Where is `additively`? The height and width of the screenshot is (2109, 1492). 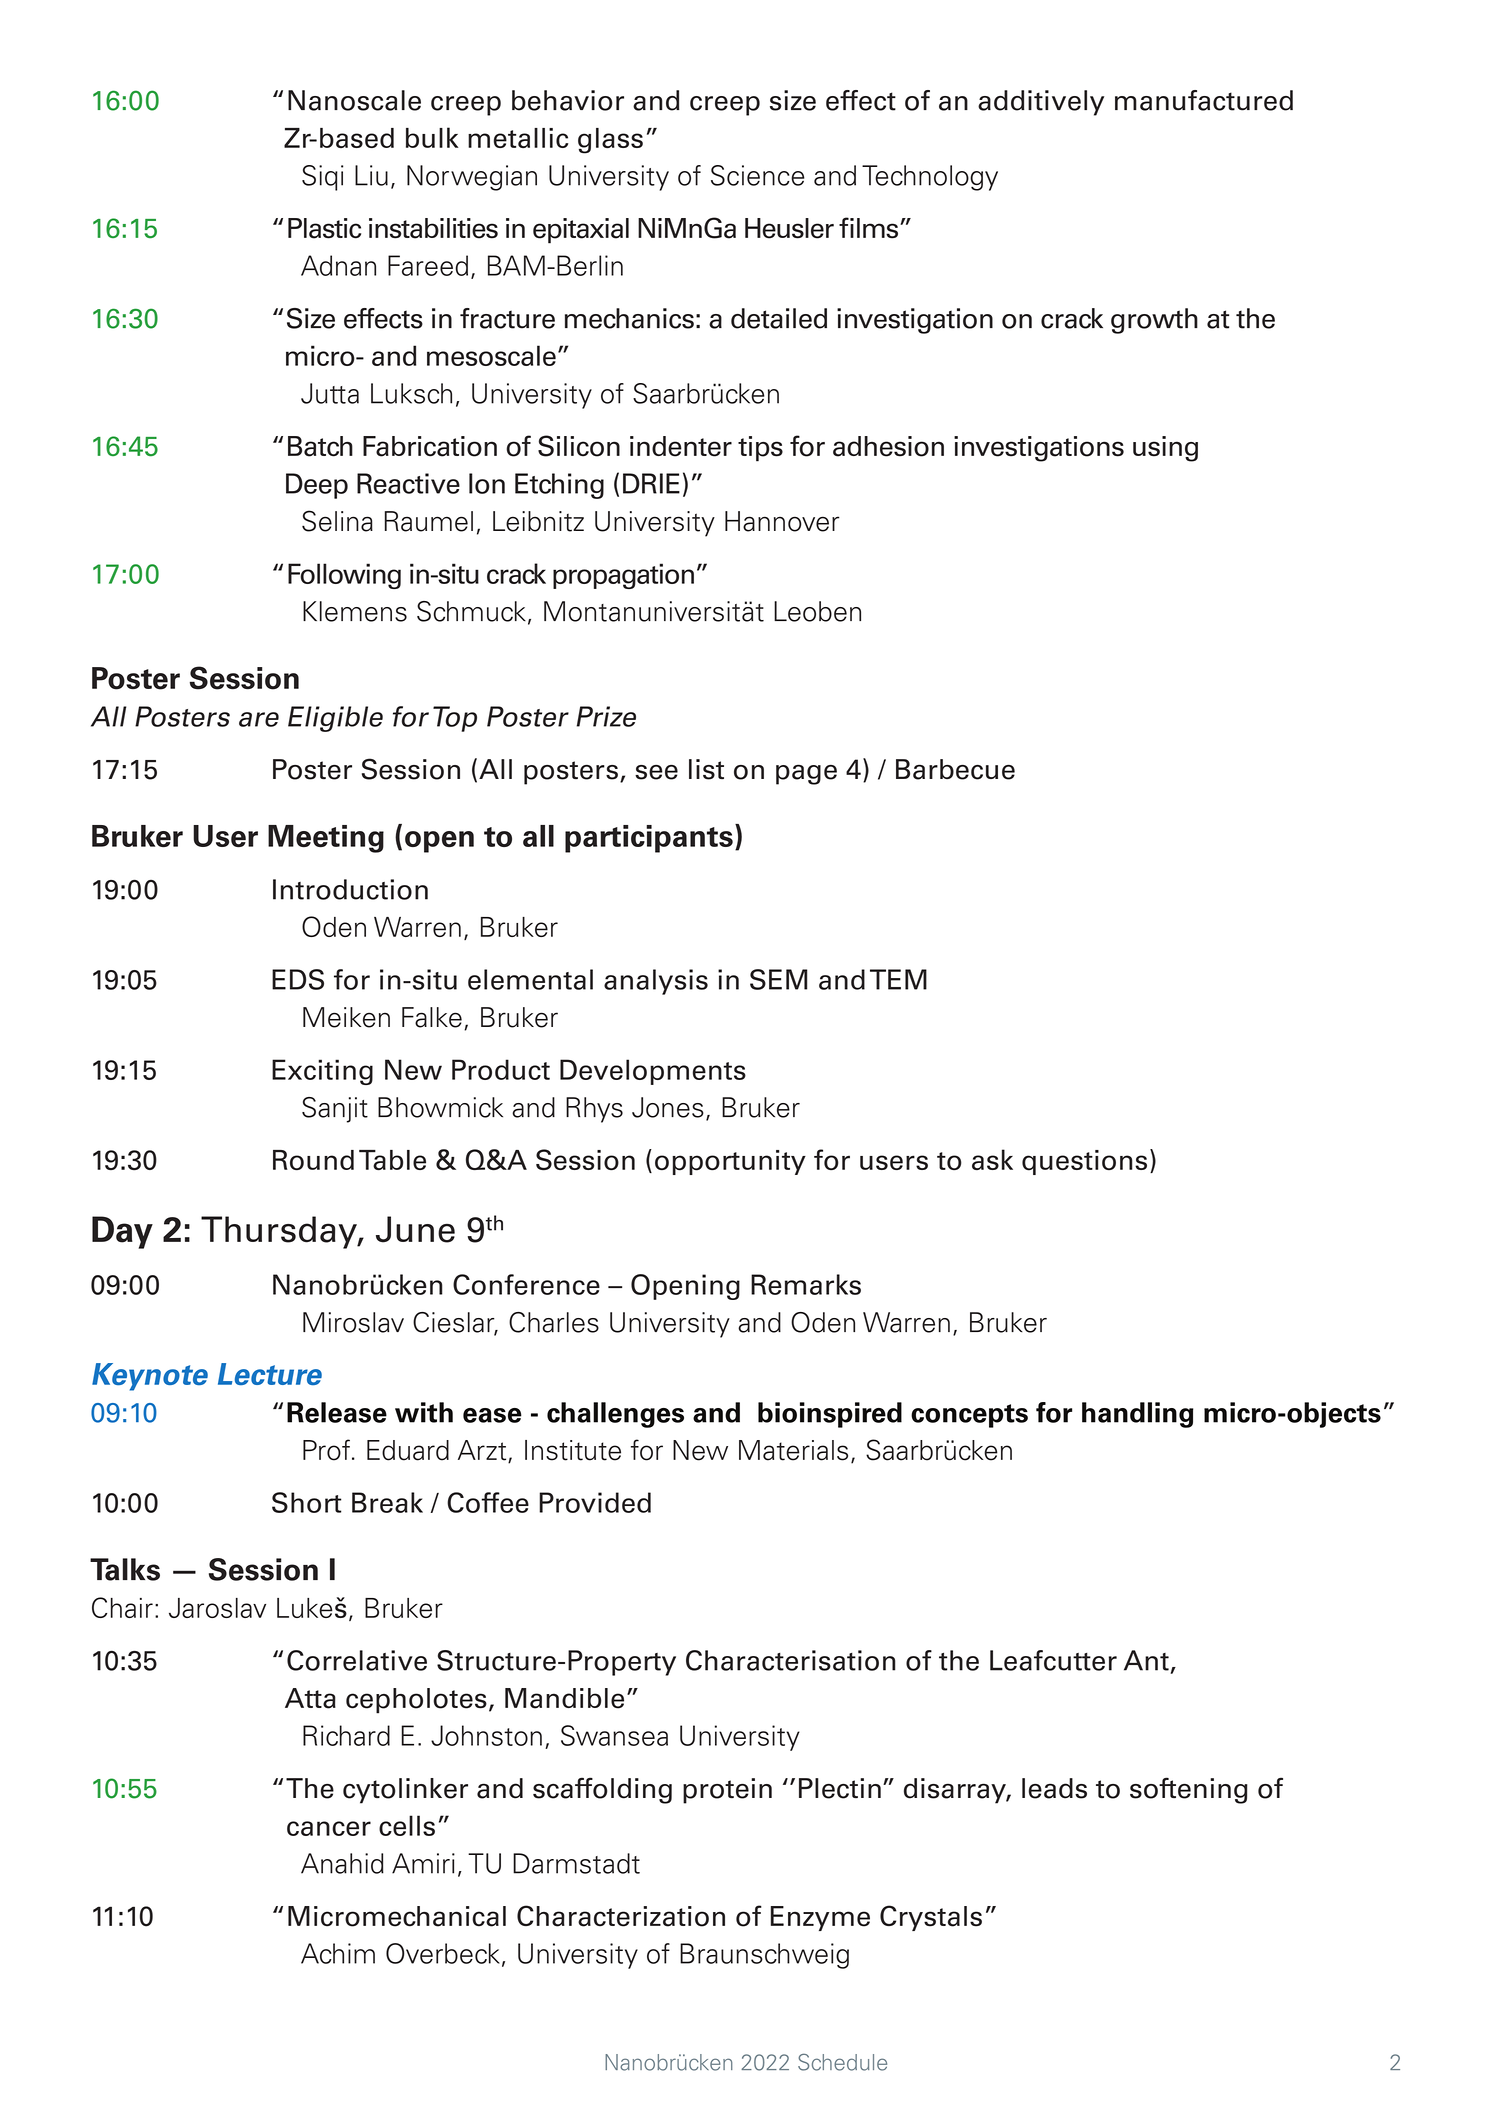 additively is located at coordinates (1041, 103).
